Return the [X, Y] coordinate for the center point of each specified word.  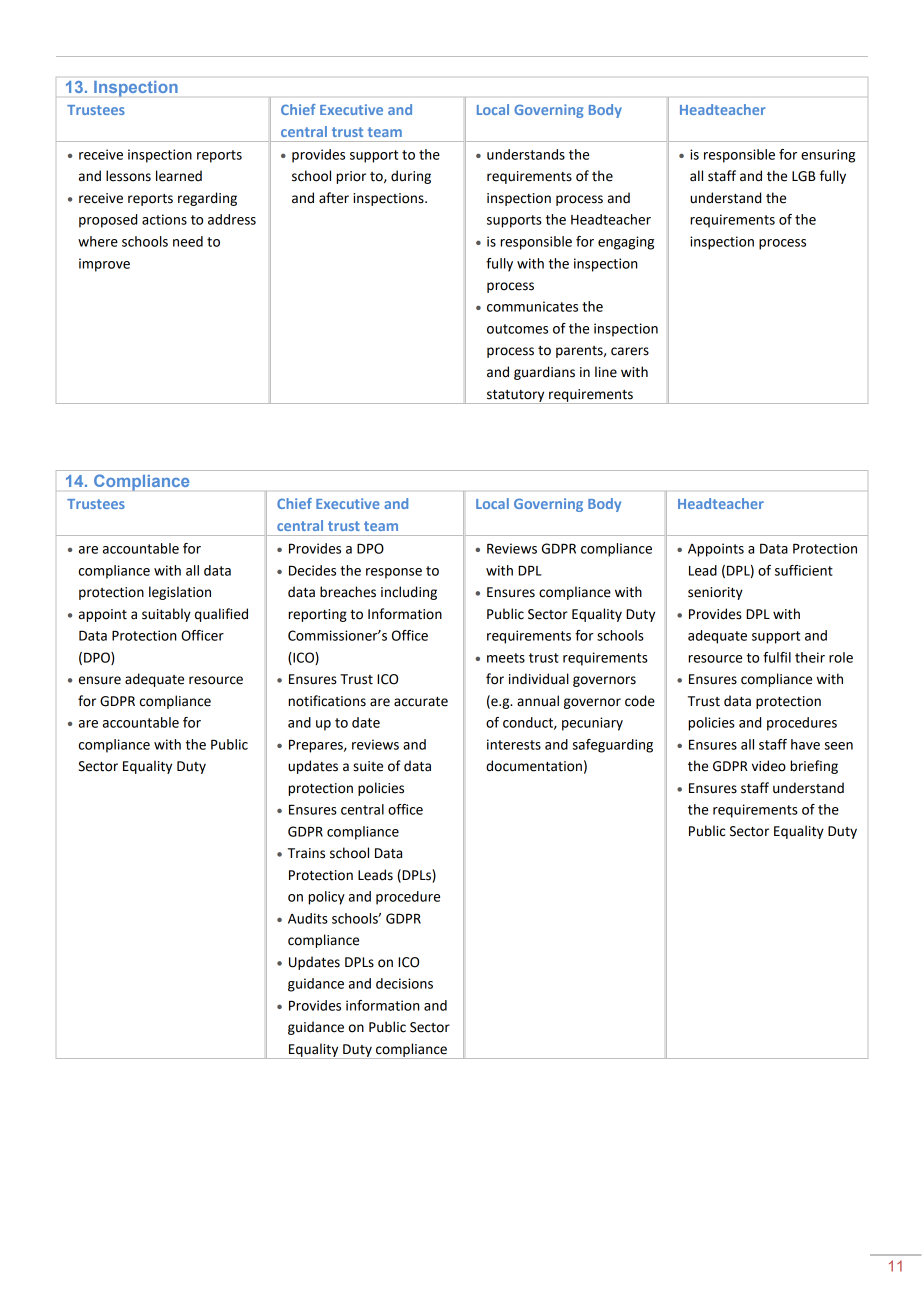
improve [104, 265]
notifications [327, 701]
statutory [516, 397]
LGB [804, 176]
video [769, 766]
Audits [308, 918]
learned [179, 176]
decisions [404, 983]
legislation [180, 593]
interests [514, 744]
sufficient [804, 570]
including [409, 593]
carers [630, 351]
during [411, 177]
